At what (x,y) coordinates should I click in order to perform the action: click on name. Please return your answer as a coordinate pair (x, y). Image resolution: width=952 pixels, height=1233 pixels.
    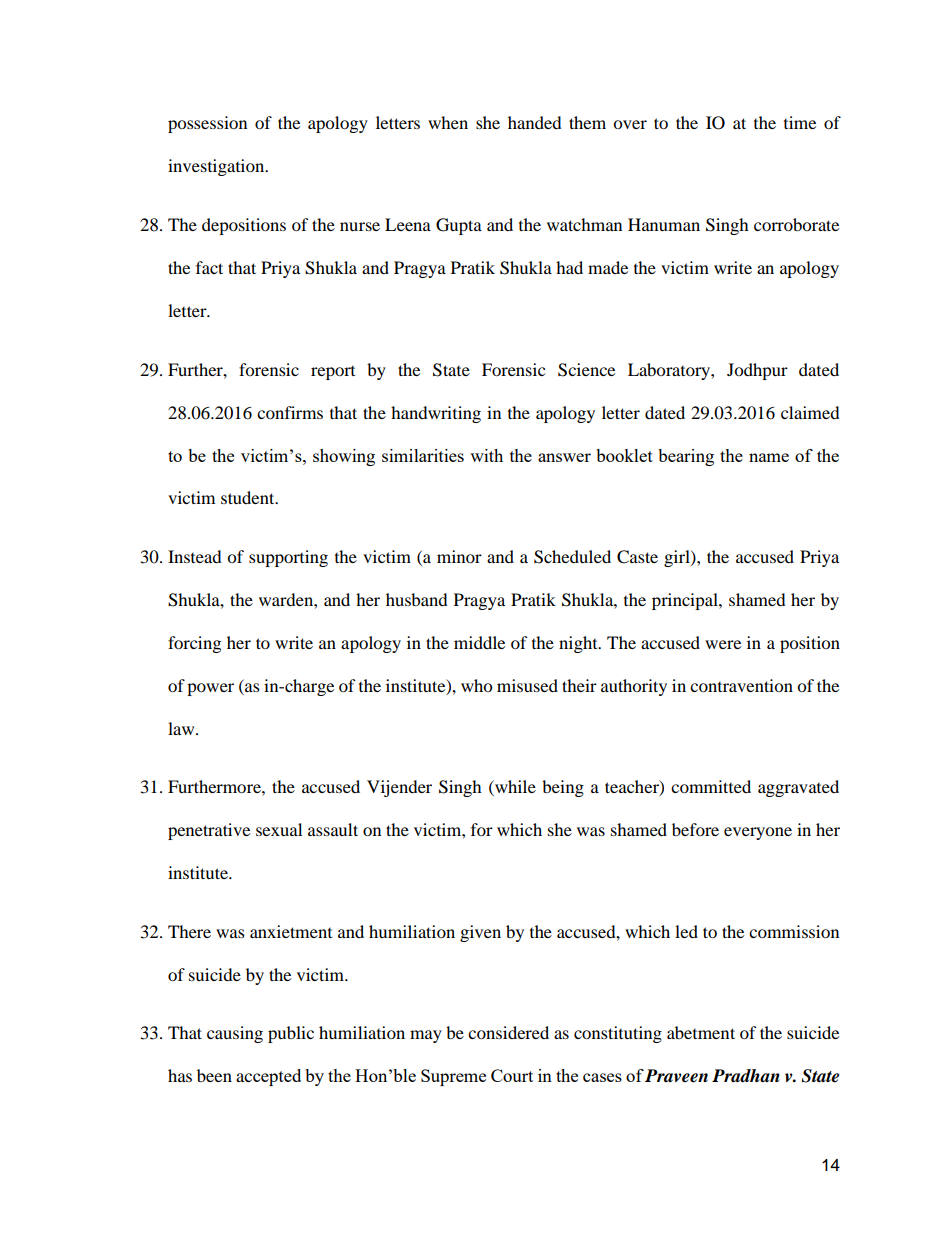
    Looking at the image, I should click on (769, 457).
